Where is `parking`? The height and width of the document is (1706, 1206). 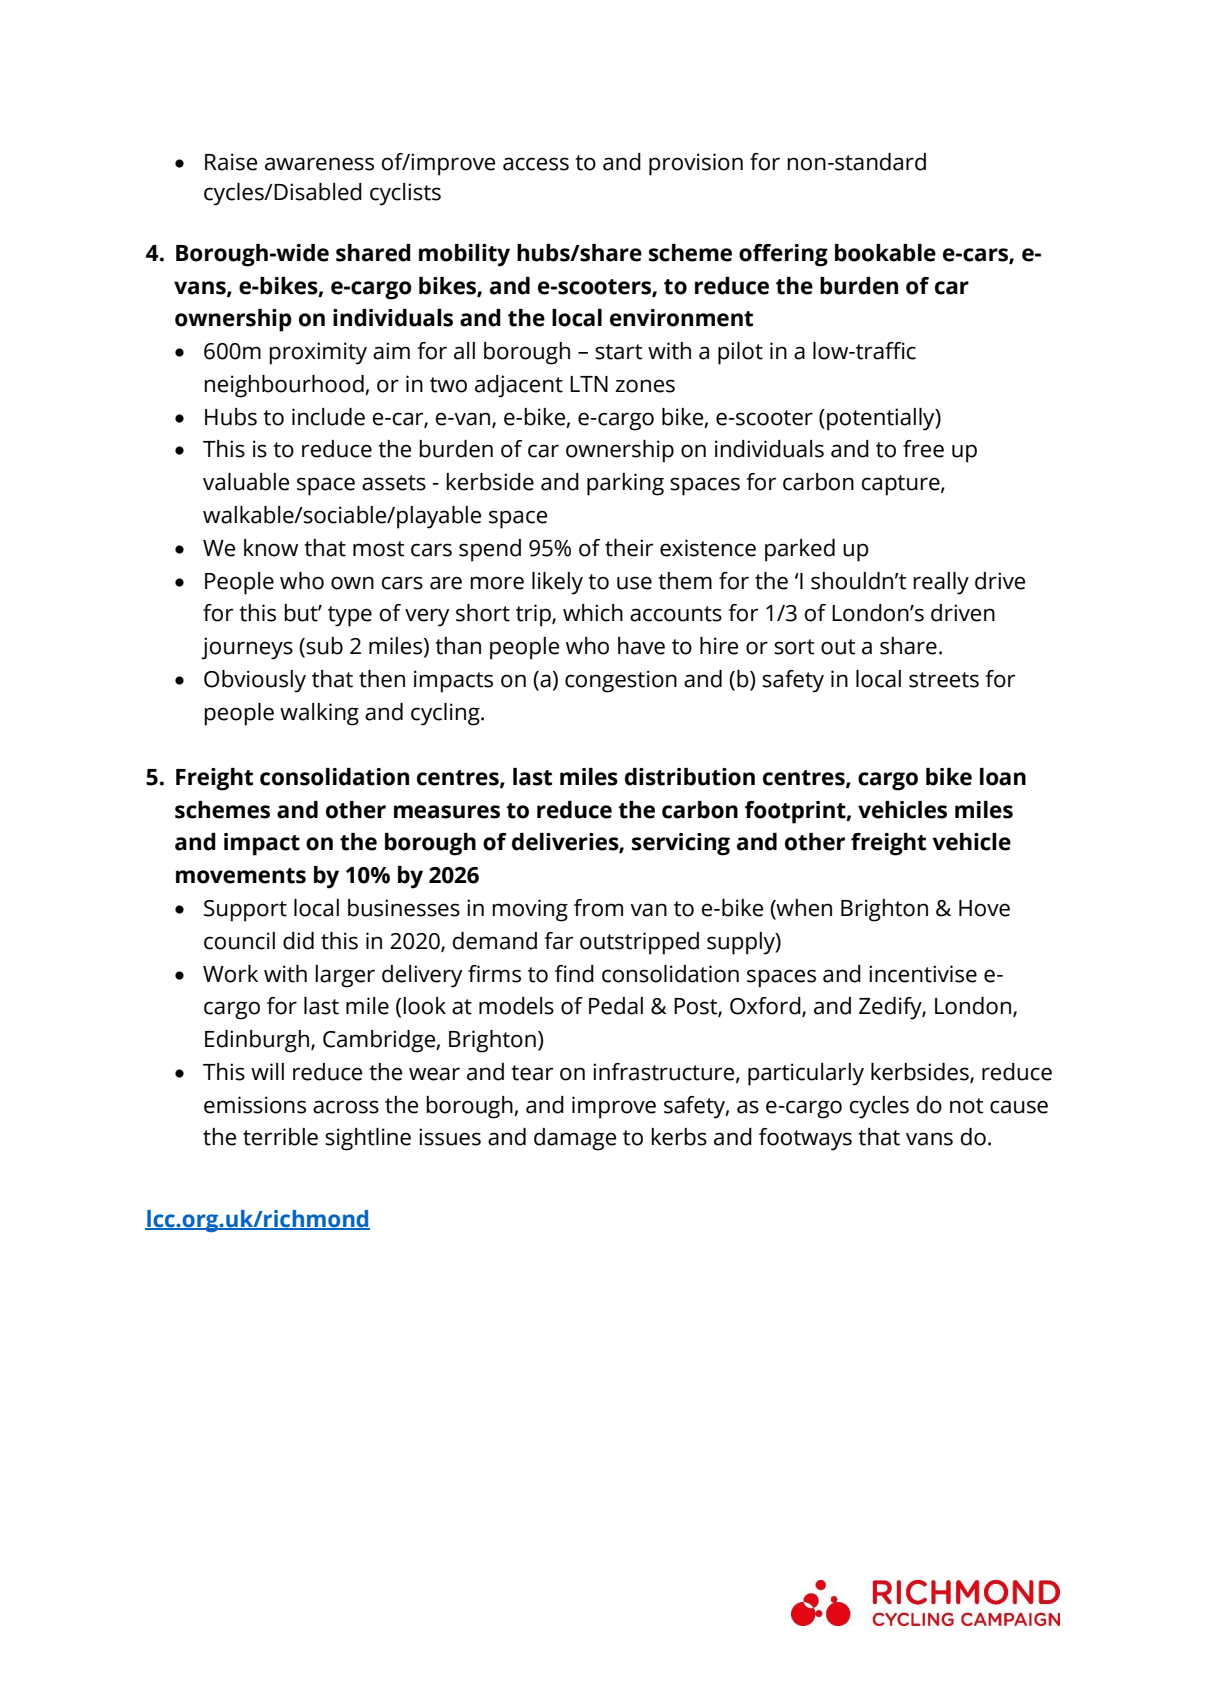
parking is located at coordinates (625, 484).
